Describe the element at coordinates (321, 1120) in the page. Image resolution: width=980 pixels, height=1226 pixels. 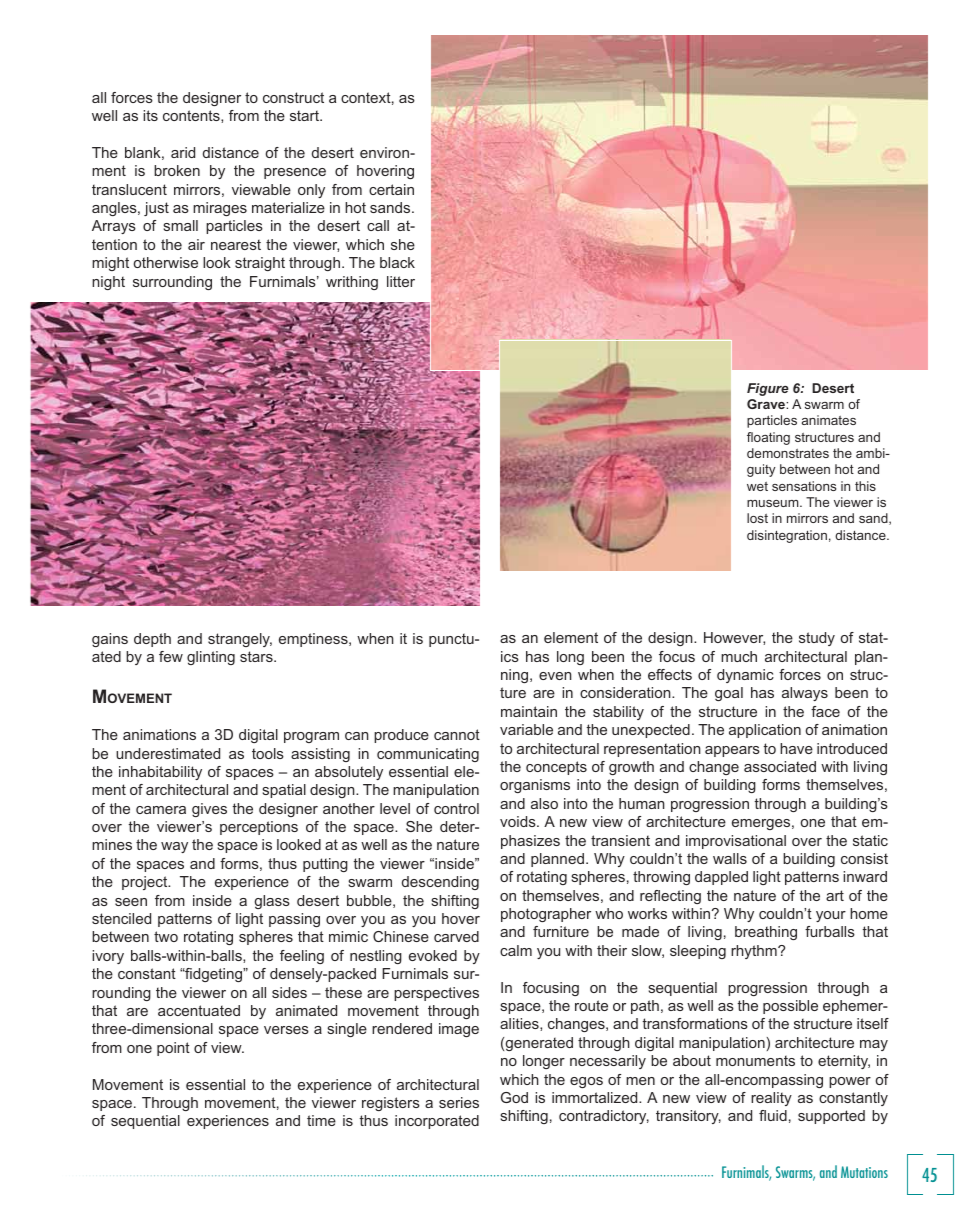
I see `time` at that location.
